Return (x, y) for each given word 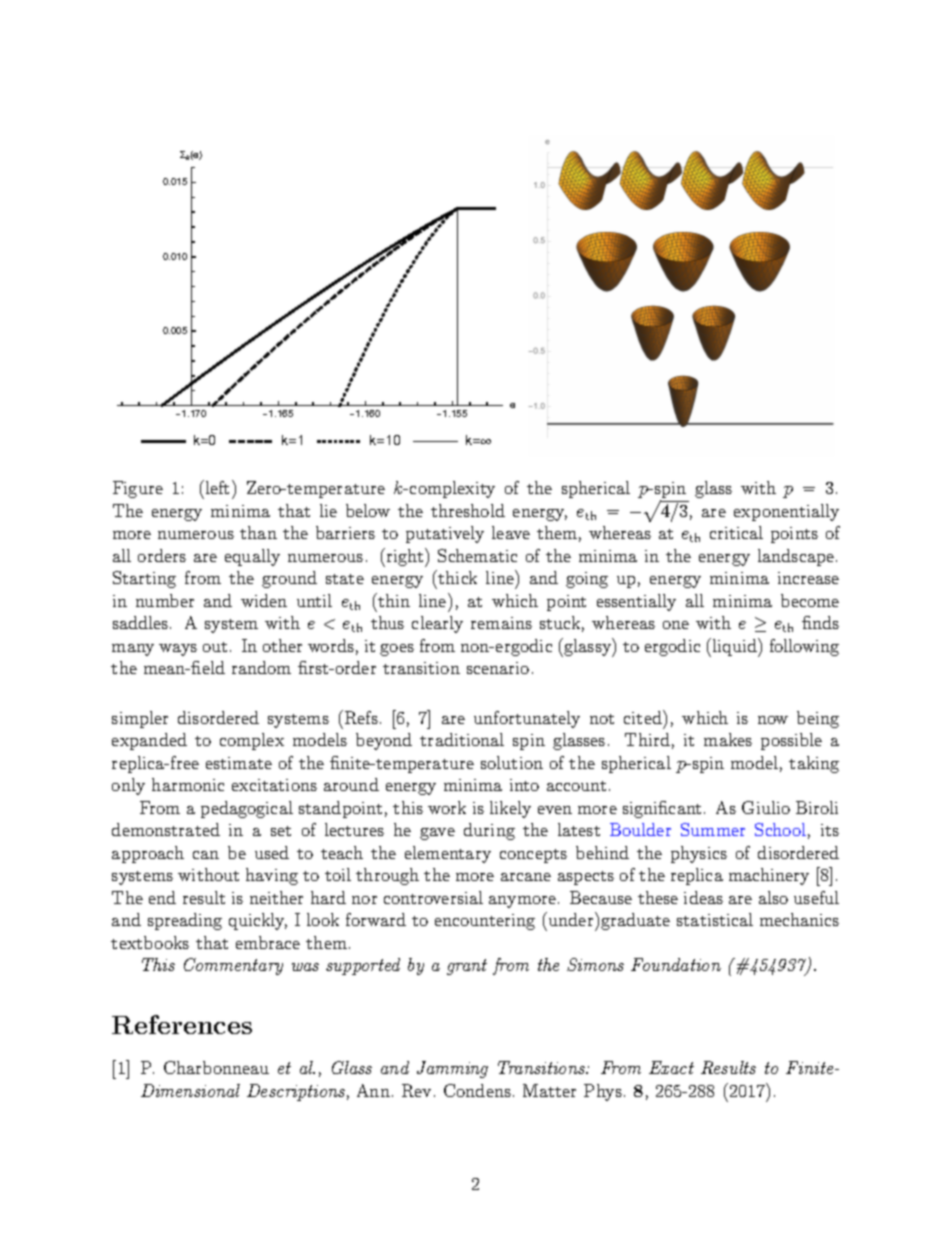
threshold (468, 510)
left (216, 487)
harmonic (188, 784)
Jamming (452, 1069)
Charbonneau (216, 1067)
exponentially (786, 512)
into (524, 785)
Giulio (766, 807)
